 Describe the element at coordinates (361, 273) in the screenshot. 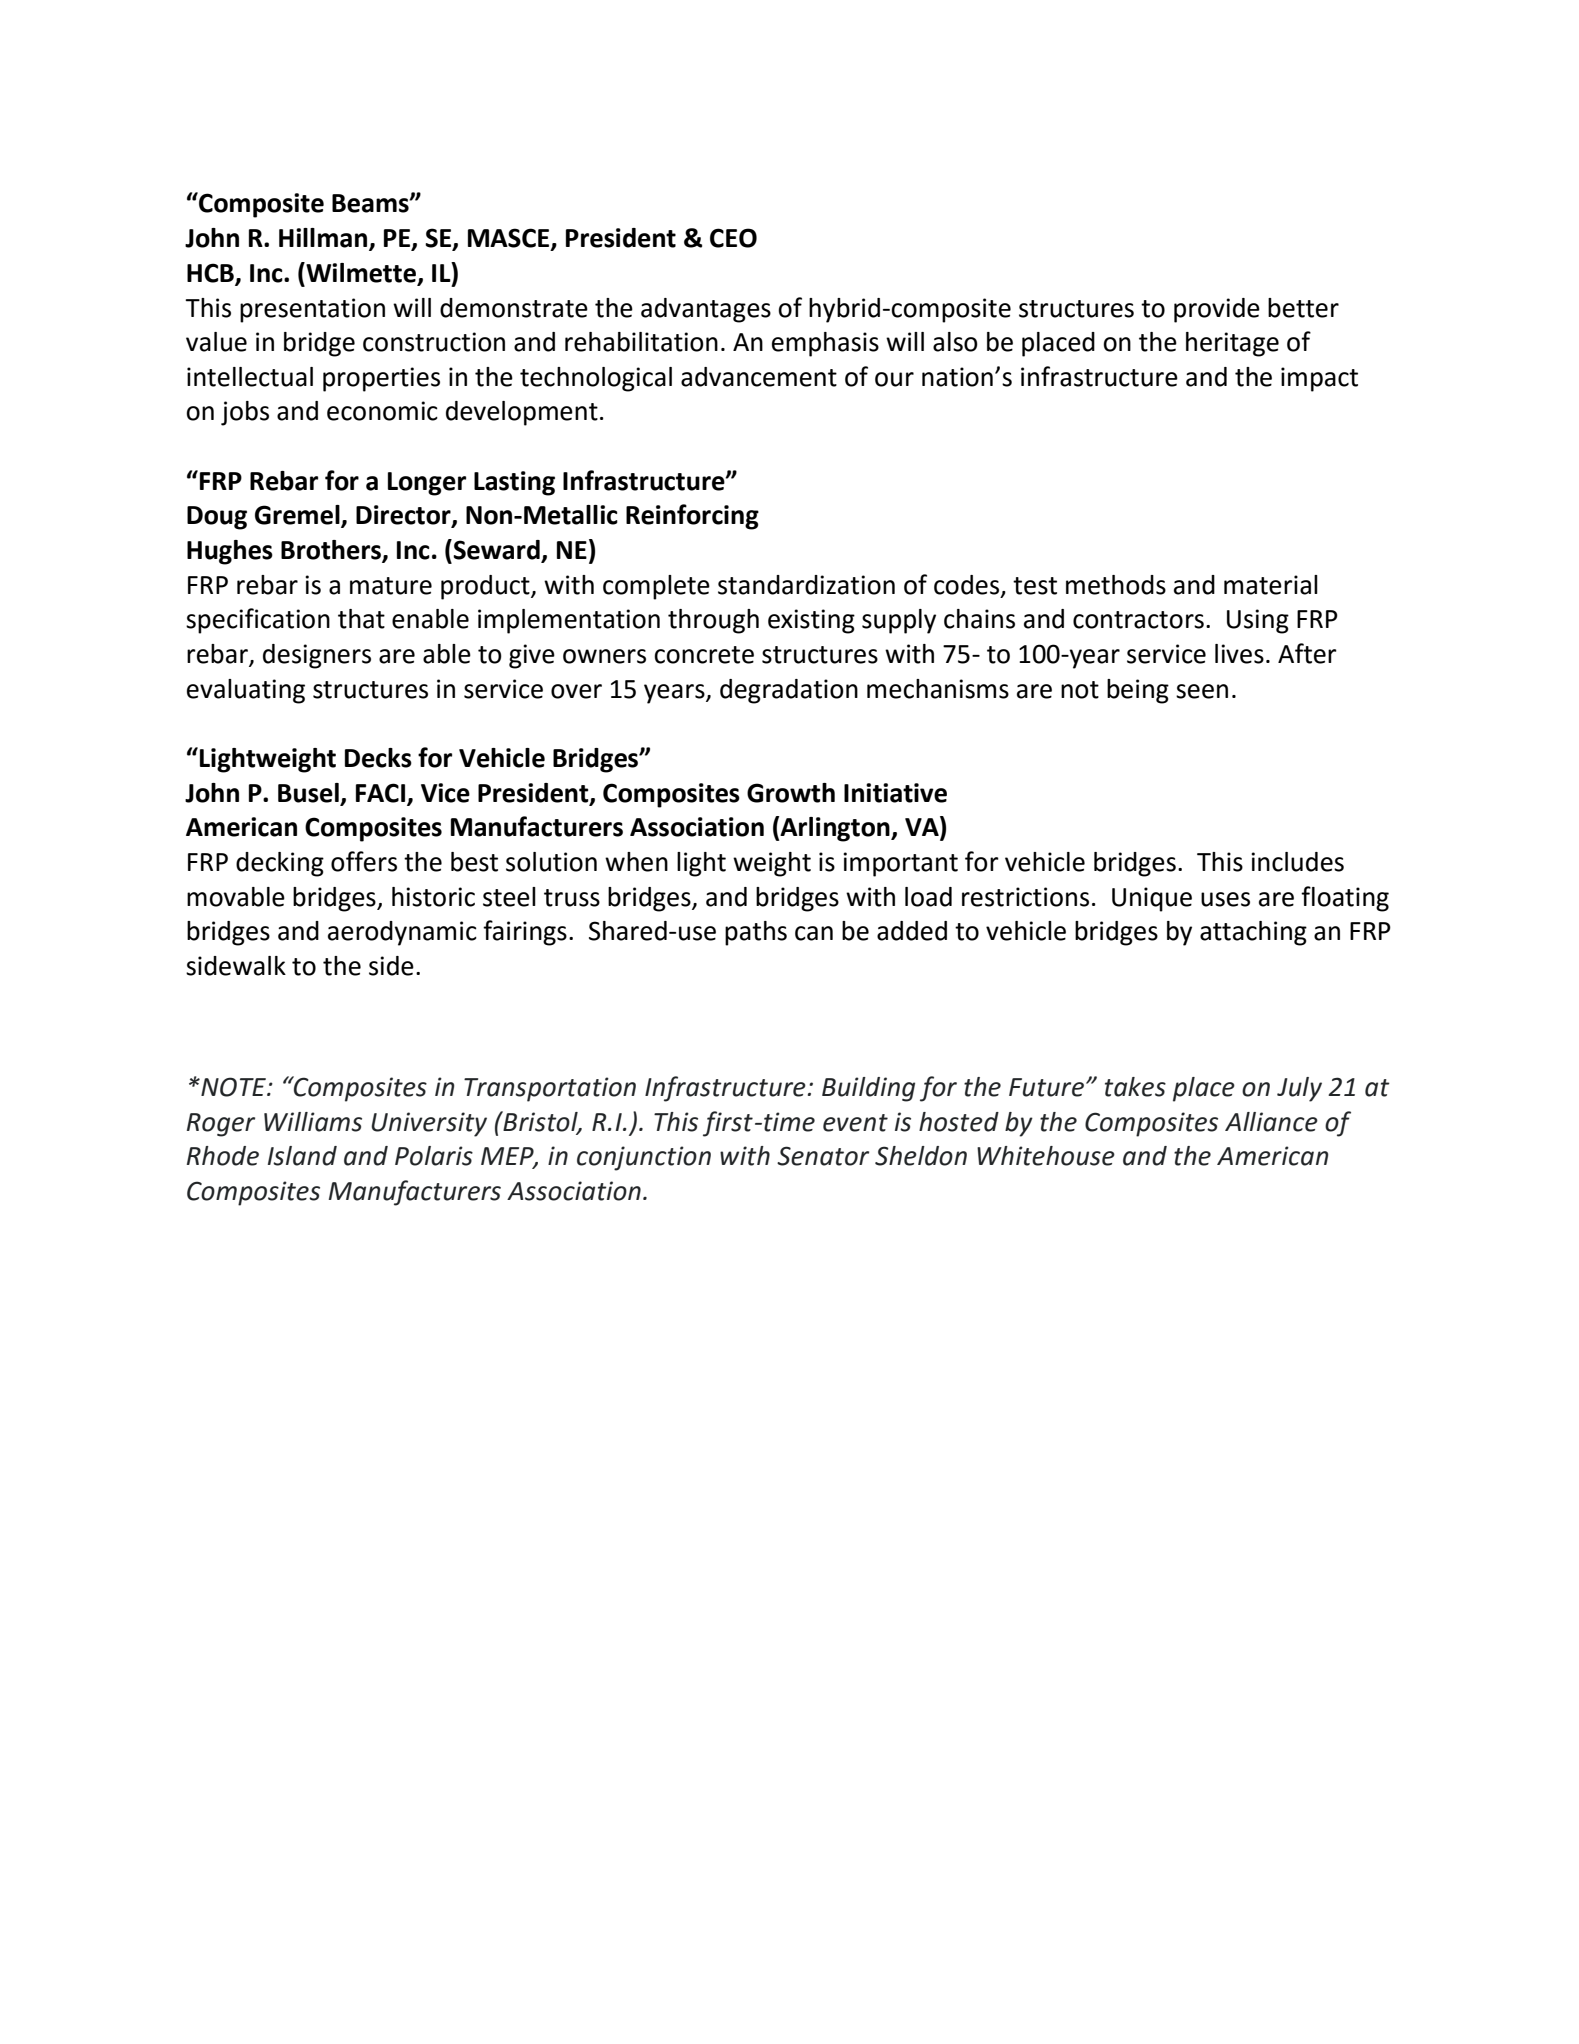

I see `Wilmette` at that location.
